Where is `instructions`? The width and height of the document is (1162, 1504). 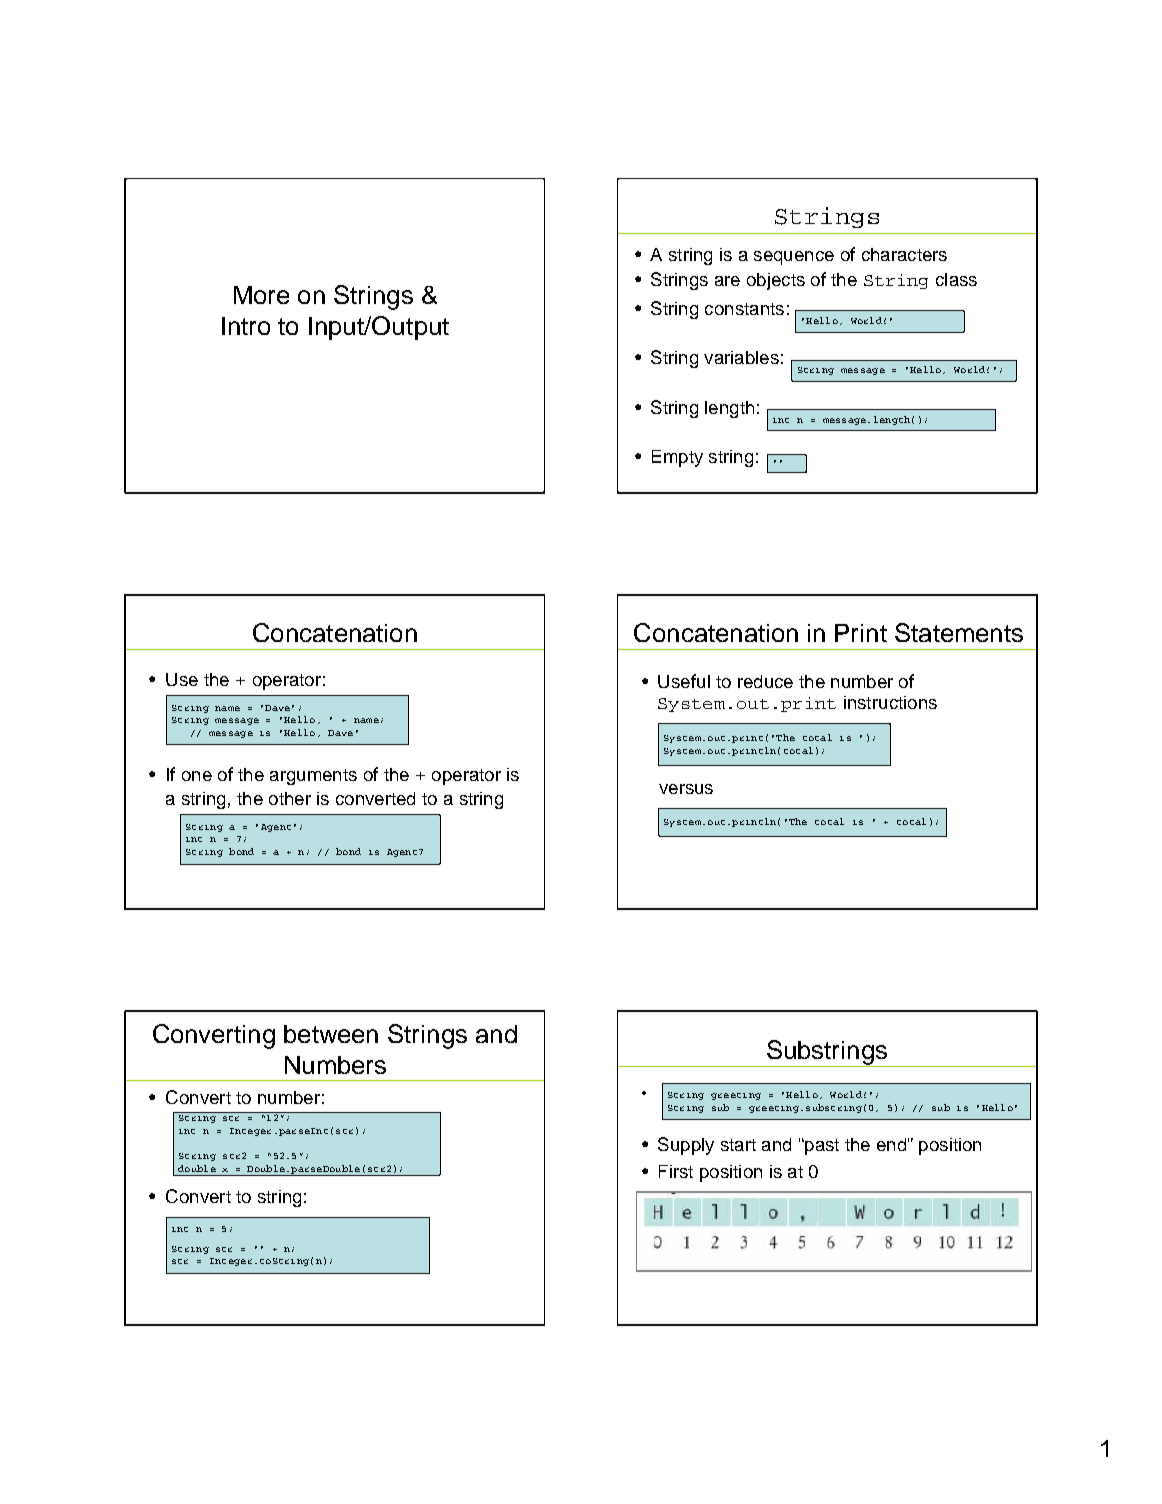 instructions is located at coordinates (890, 702).
